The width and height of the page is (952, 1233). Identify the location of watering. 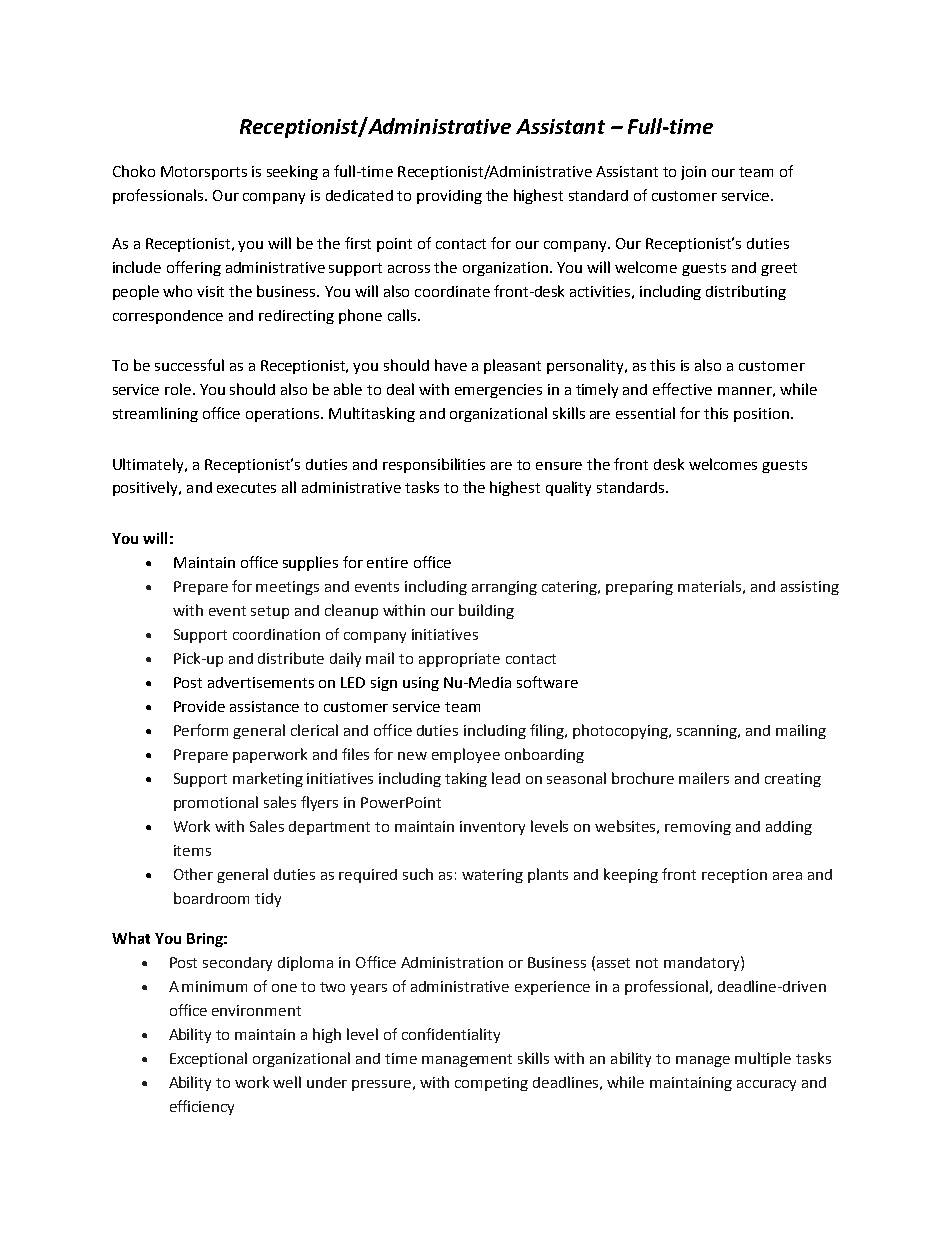
(492, 876).
